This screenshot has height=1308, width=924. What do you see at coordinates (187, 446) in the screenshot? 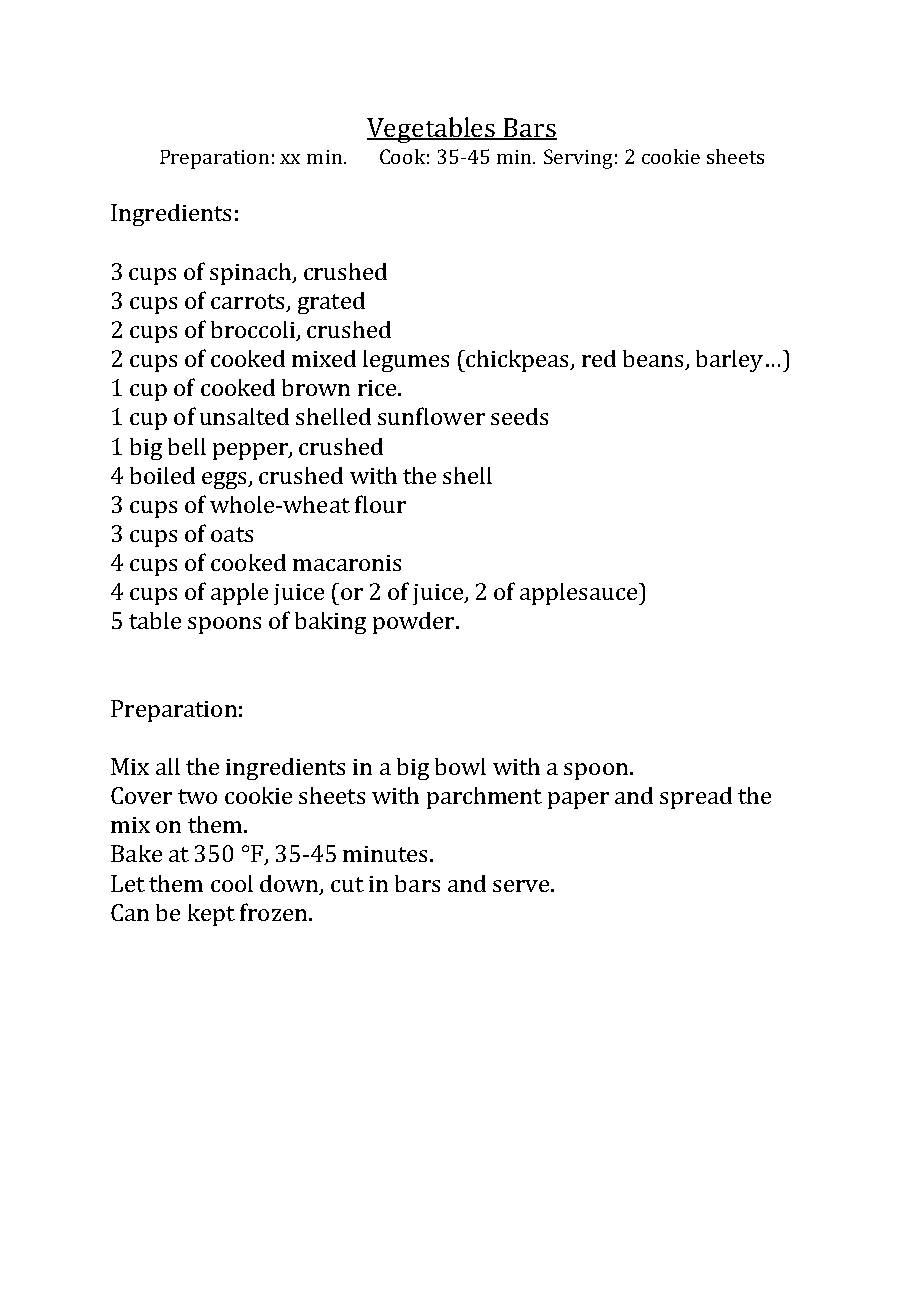
I see `bell` at bounding box center [187, 446].
